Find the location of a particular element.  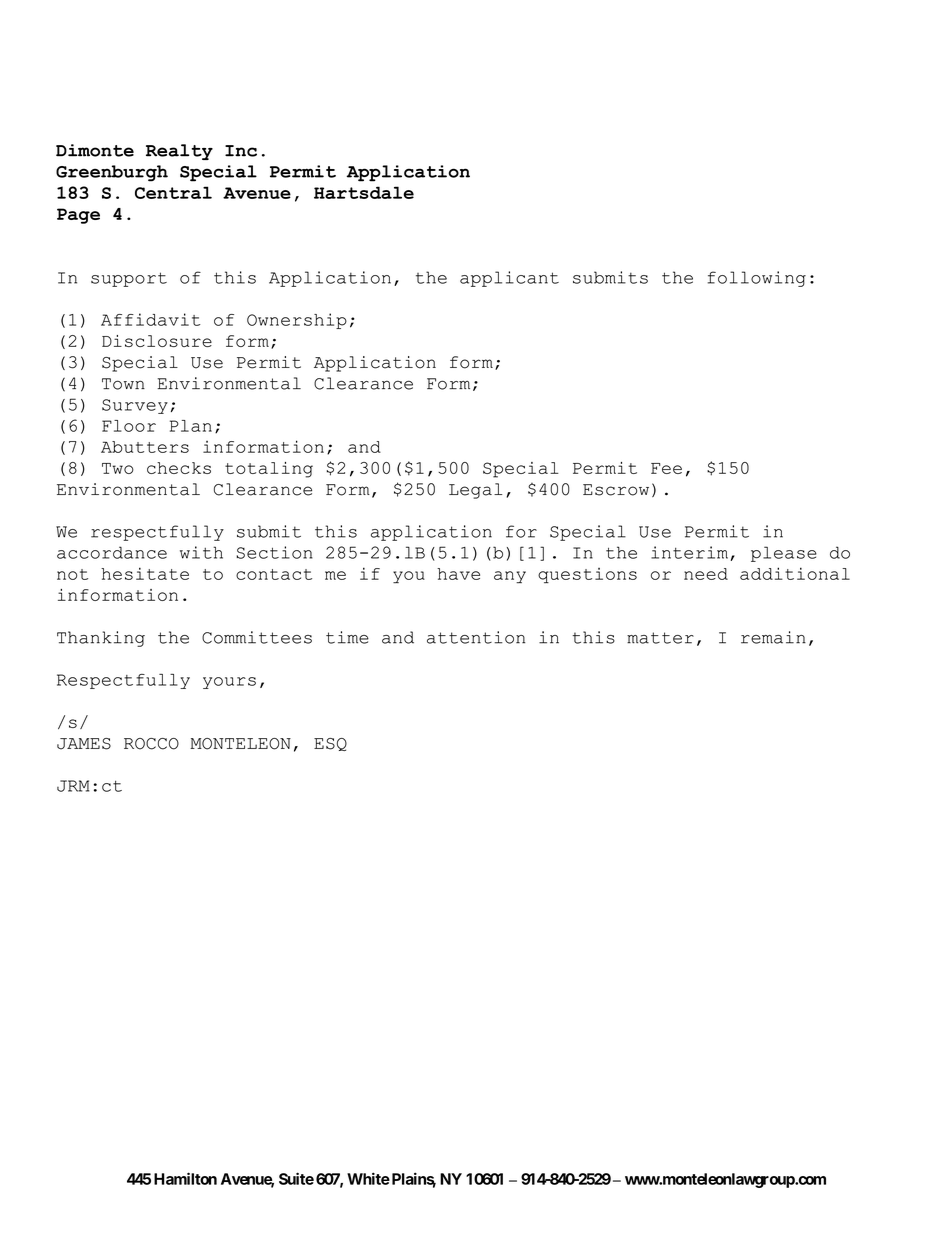

ESQ is located at coordinates (330, 744).
